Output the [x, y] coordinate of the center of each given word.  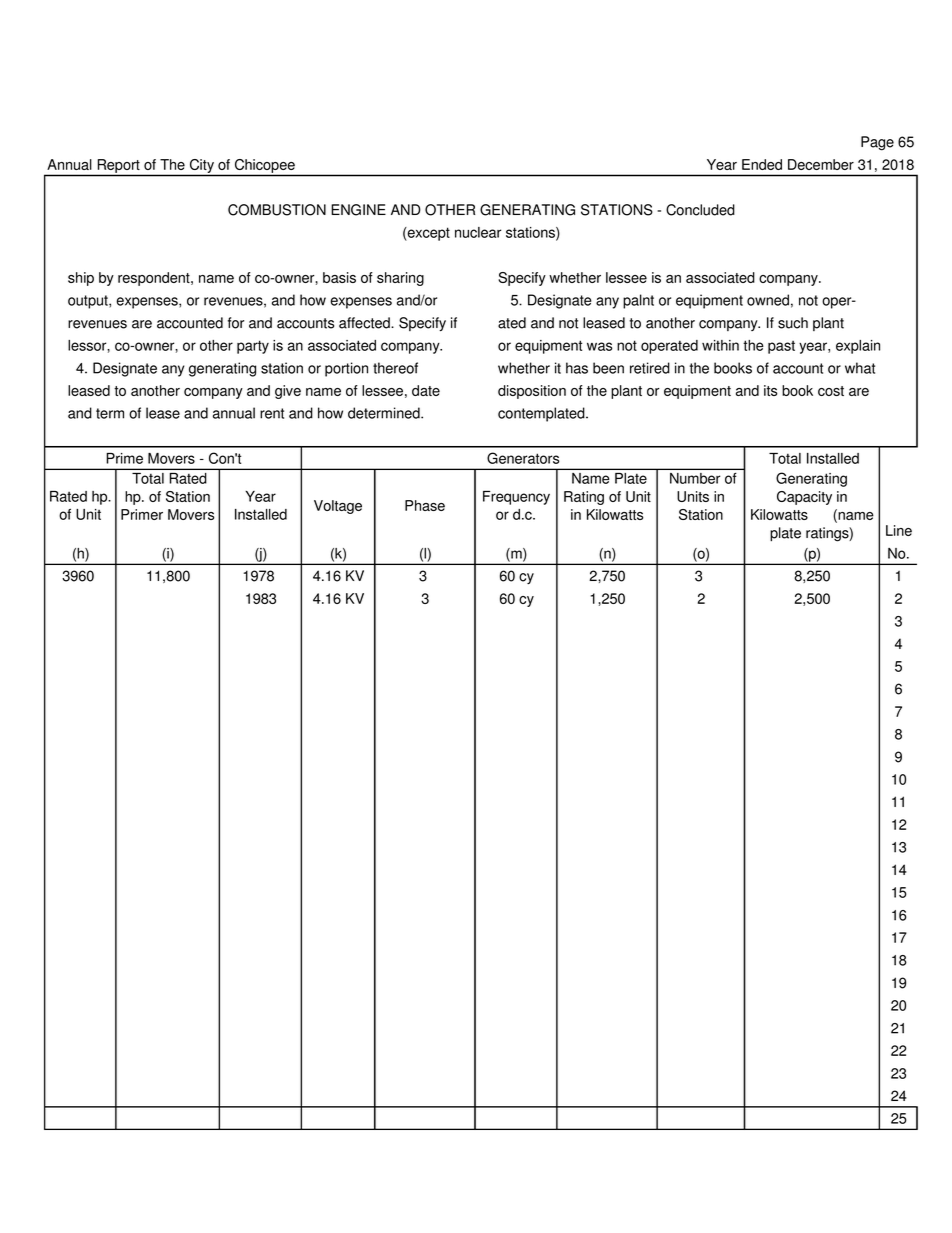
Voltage [338, 507]
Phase [425, 505]
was [599, 346]
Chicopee [265, 166]
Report [119, 166]
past [781, 347]
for [236, 323]
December [821, 164]
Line [899, 530]
